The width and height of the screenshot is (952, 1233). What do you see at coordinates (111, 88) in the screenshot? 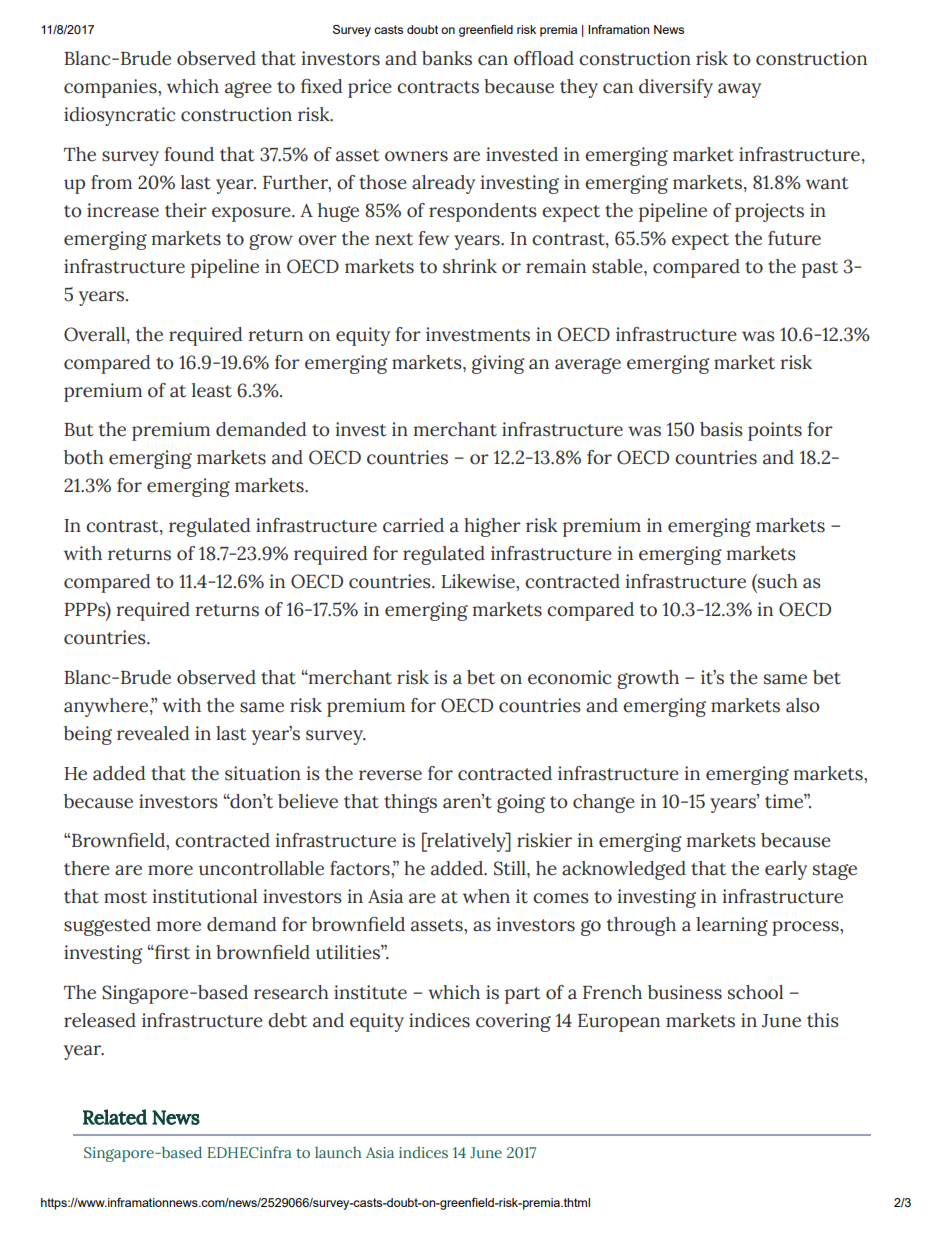
I see `companies` at bounding box center [111, 88].
